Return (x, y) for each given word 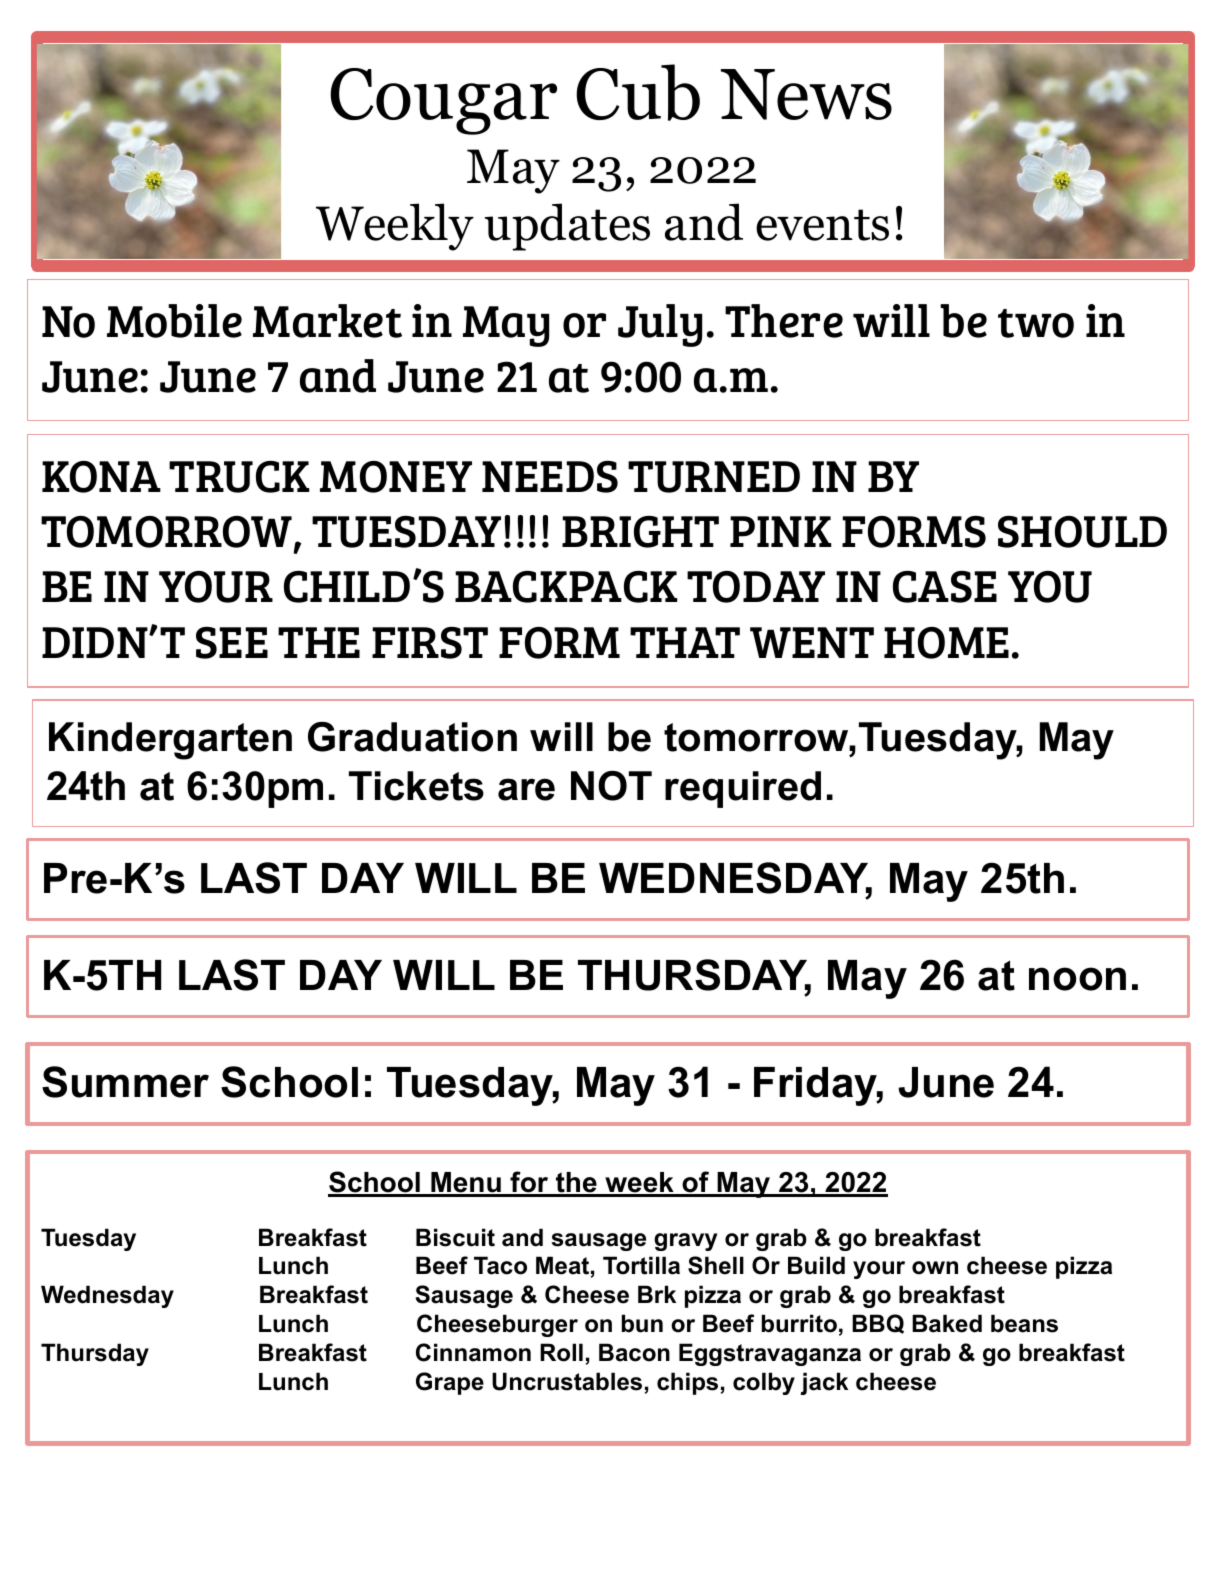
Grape (450, 1383)
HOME (946, 643)
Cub (638, 92)
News (806, 94)
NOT (611, 786)
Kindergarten (170, 741)
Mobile (174, 321)
